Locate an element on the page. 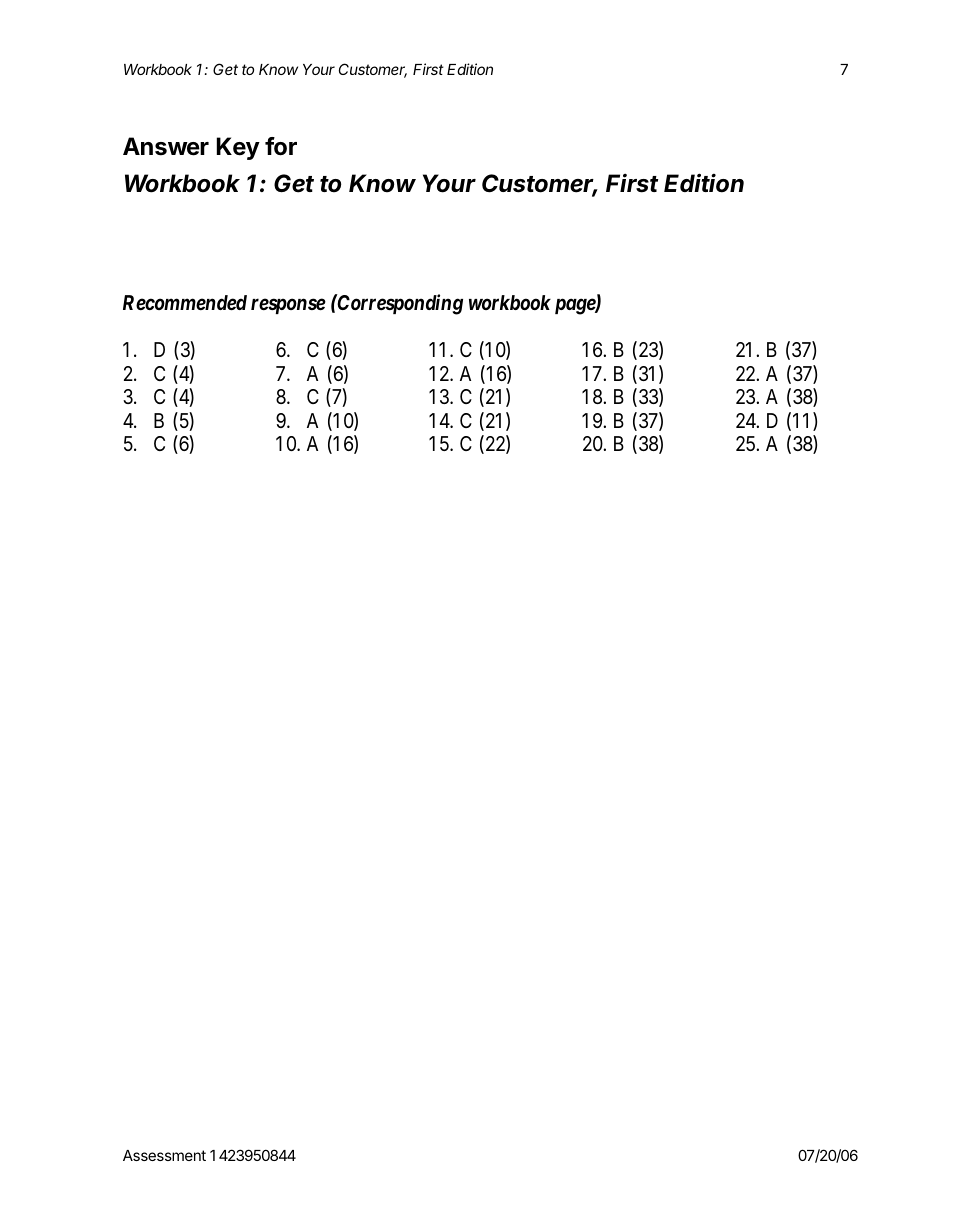 This document has width=980, height=1226. Assessment is located at coordinates (164, 1155).
